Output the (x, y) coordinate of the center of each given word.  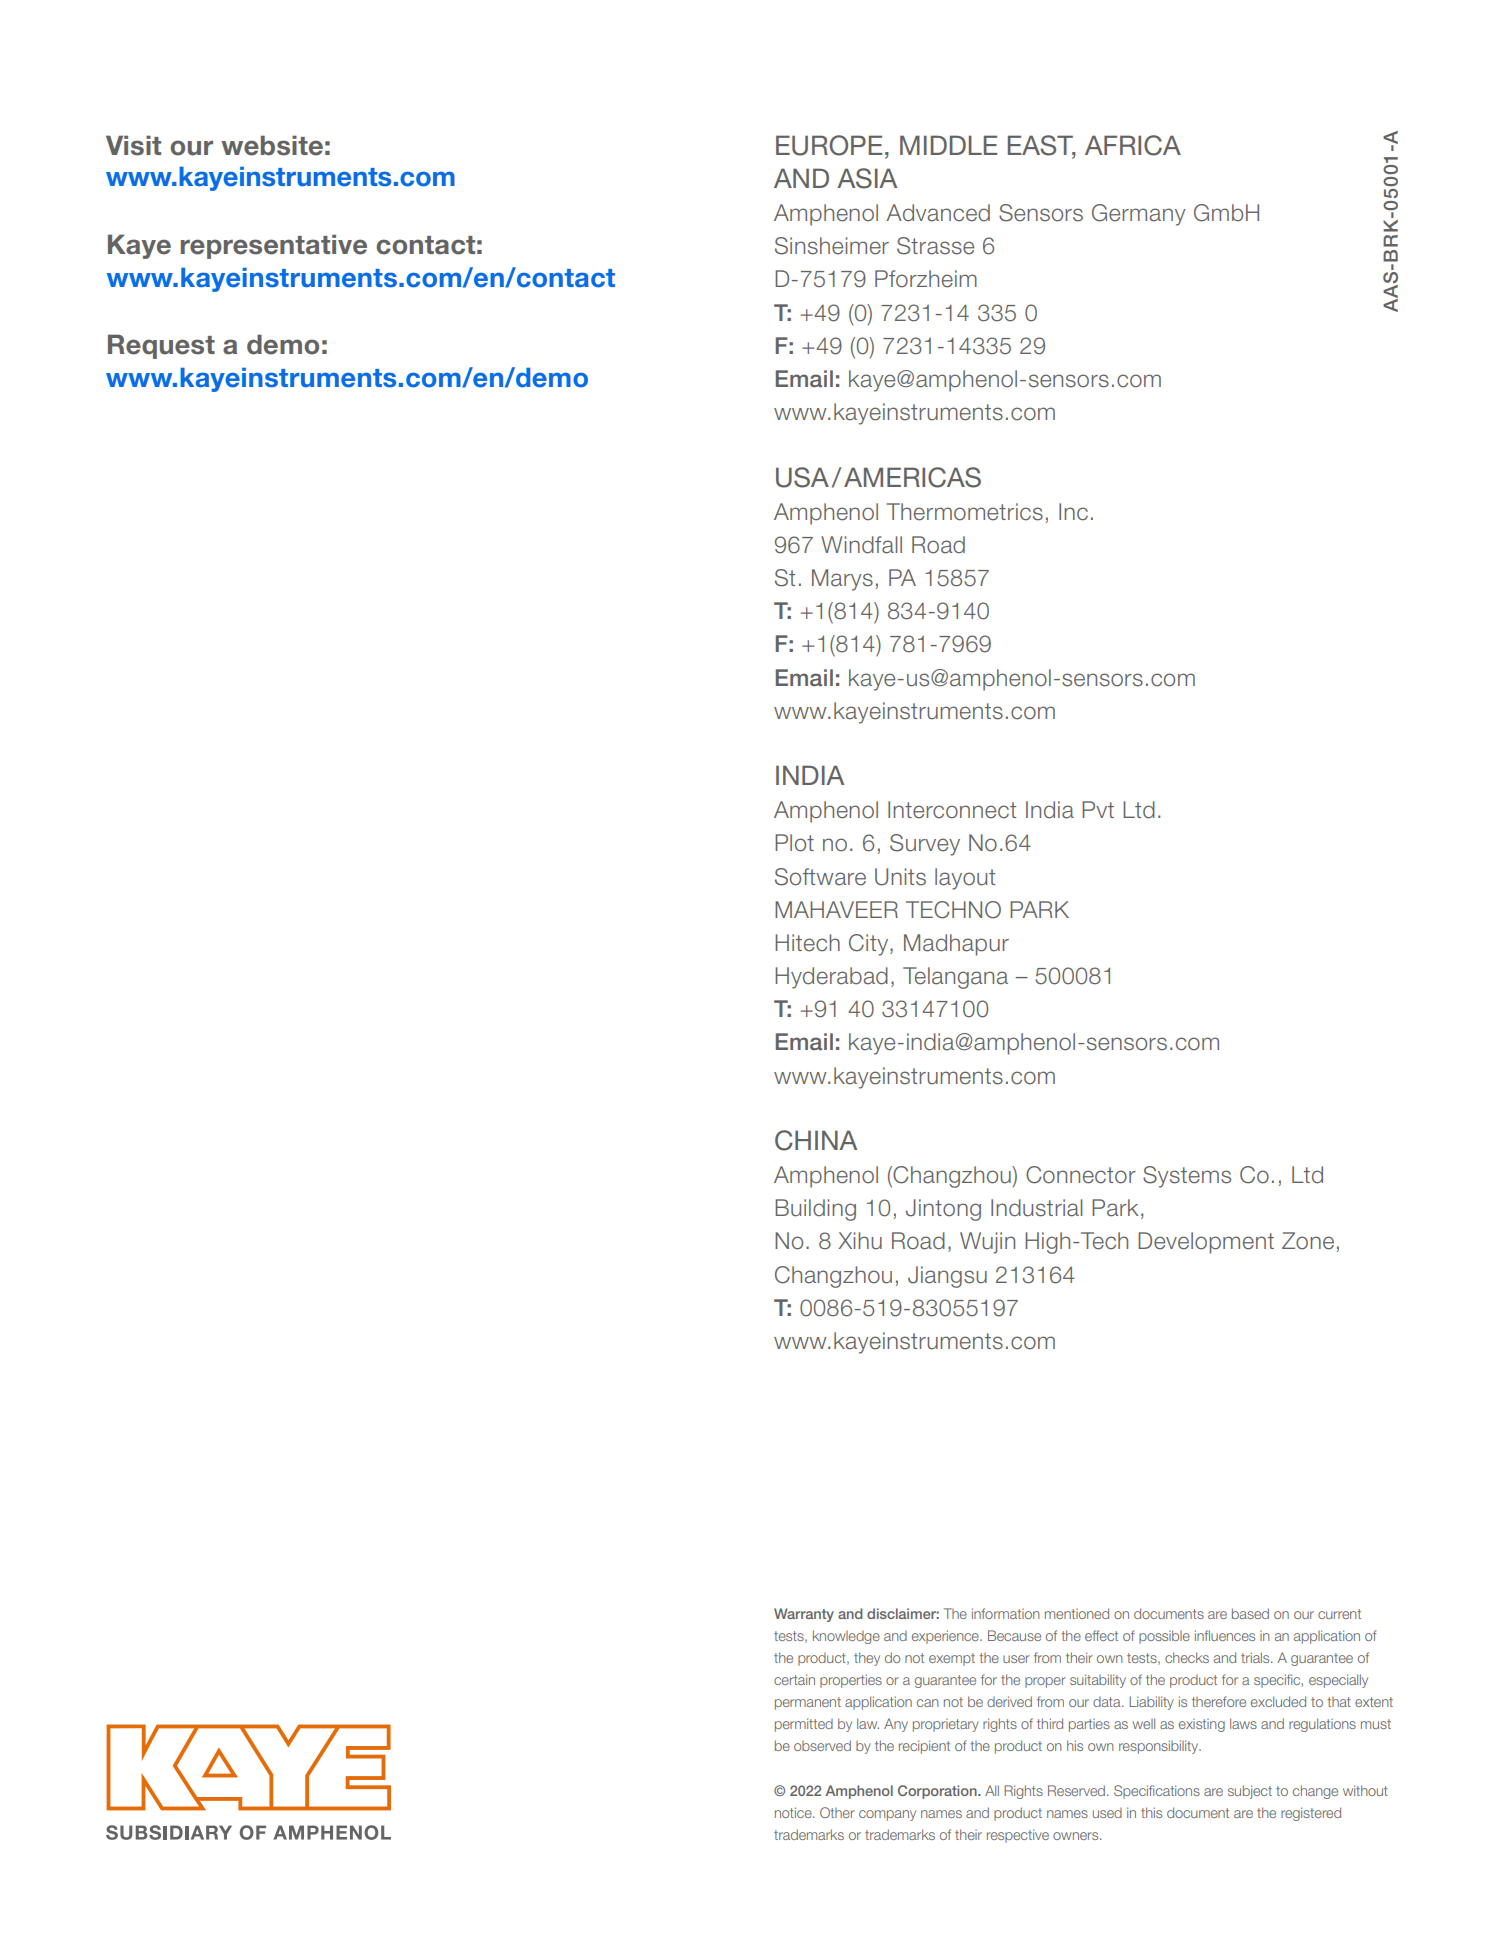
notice (794, 1812)
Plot (794, 843)
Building (815, 1210)
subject (1250, 1792)
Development (1206, 1243)
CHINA (816, 1140)
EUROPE (829, 145)
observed (822, 1745)
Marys (842, 580)
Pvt (1098, 809)
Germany (1138, 215)
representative (274, 246)
